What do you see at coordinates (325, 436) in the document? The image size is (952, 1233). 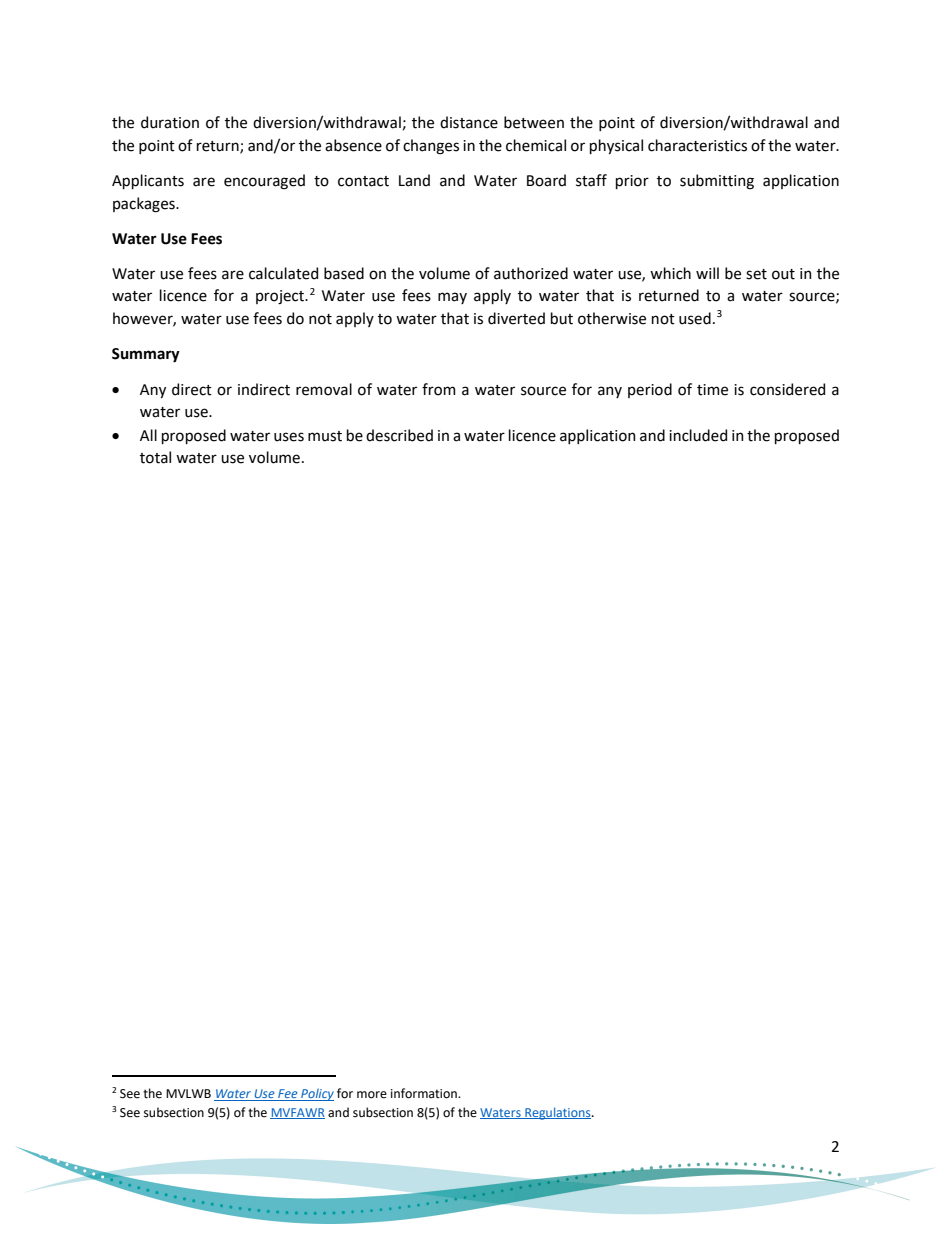 I see `must` at bounding box center [325, 436].
